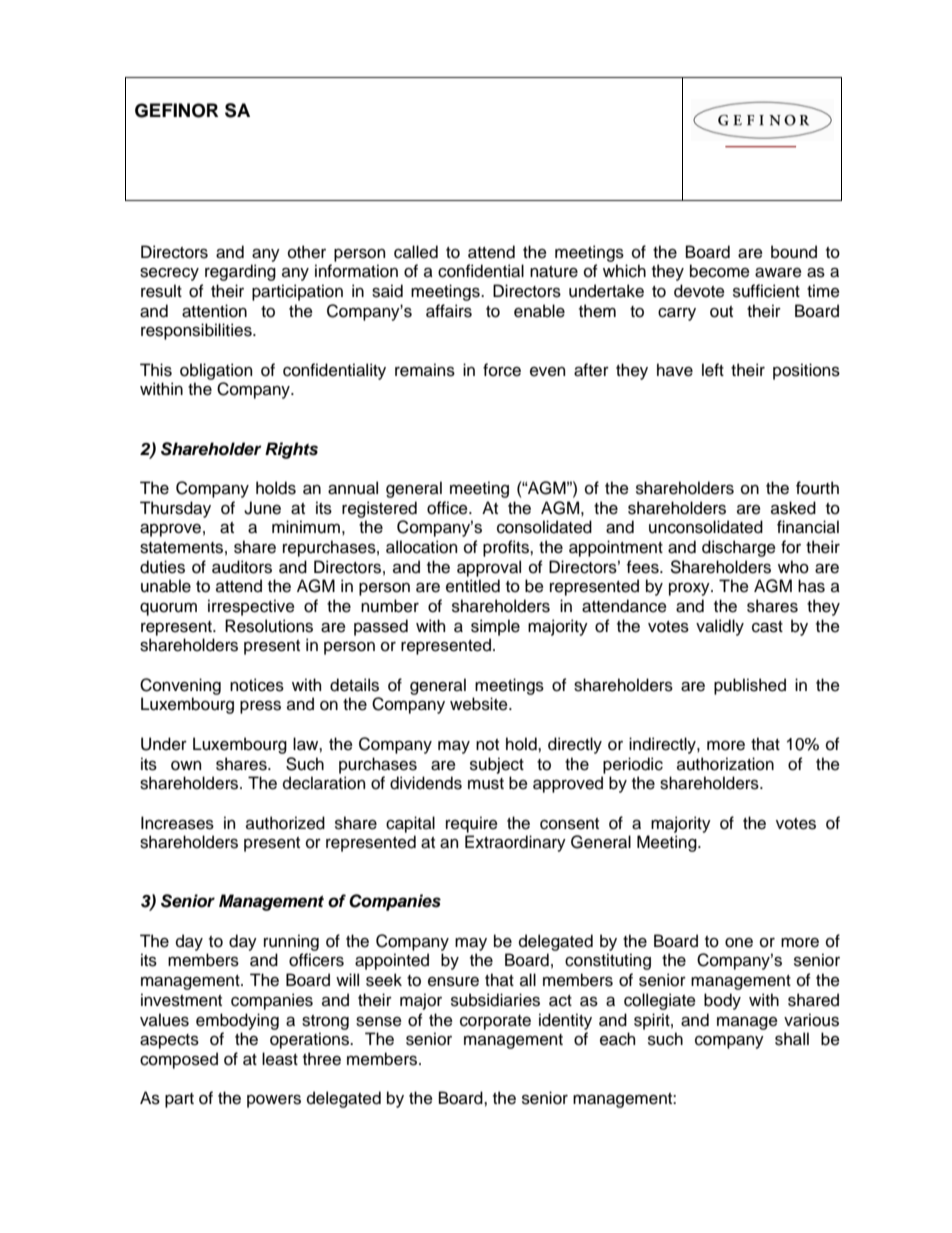 The image size is (952, 1233). What do you see at coordinates (750, 686) in the screenshot?
I see `published` at bounding box center [750, 686].
